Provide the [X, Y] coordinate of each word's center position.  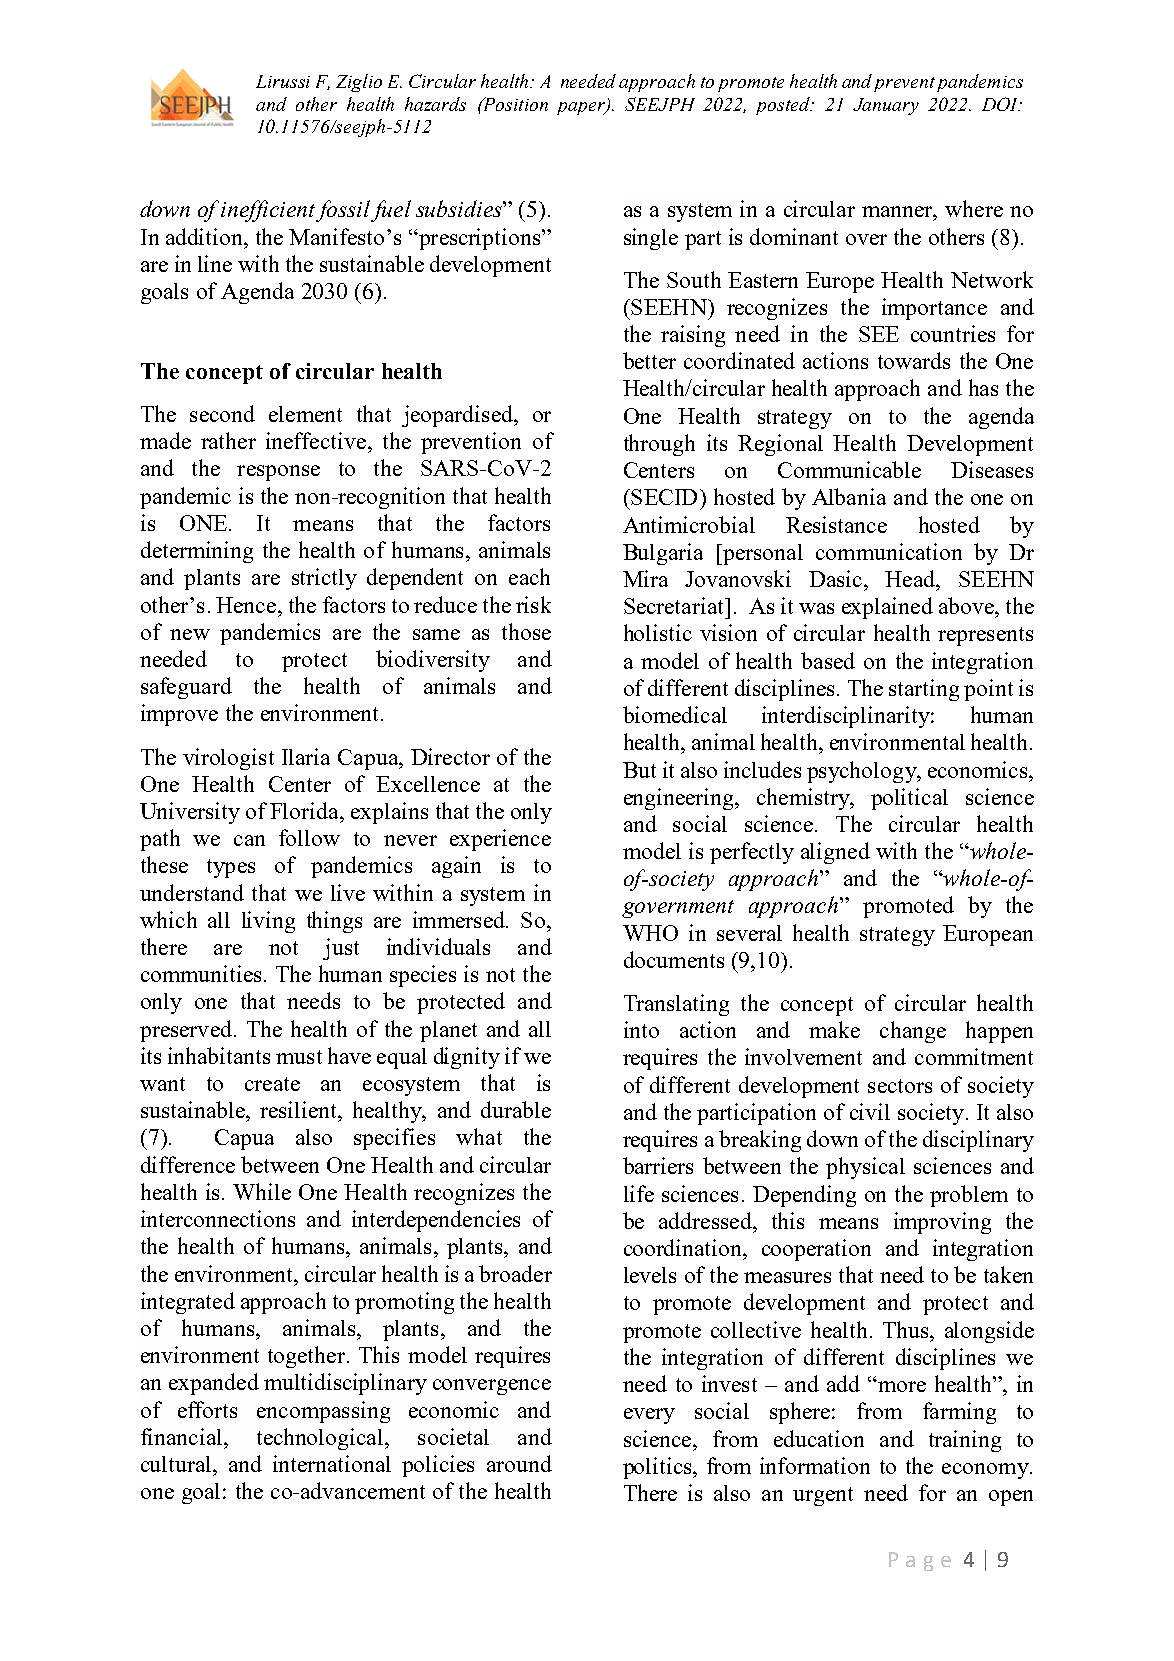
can [249, 840]
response [278, 473]
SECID [663, 497]
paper [582, 108]
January [886, 106]
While [262, 1191]
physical [865, 1168]
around [519, 1463]
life [639, 1193]
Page [920, 1561]
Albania [849, 496]
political [909, 799]
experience [500, 840]
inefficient [268, 211]
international [332, 1463]
